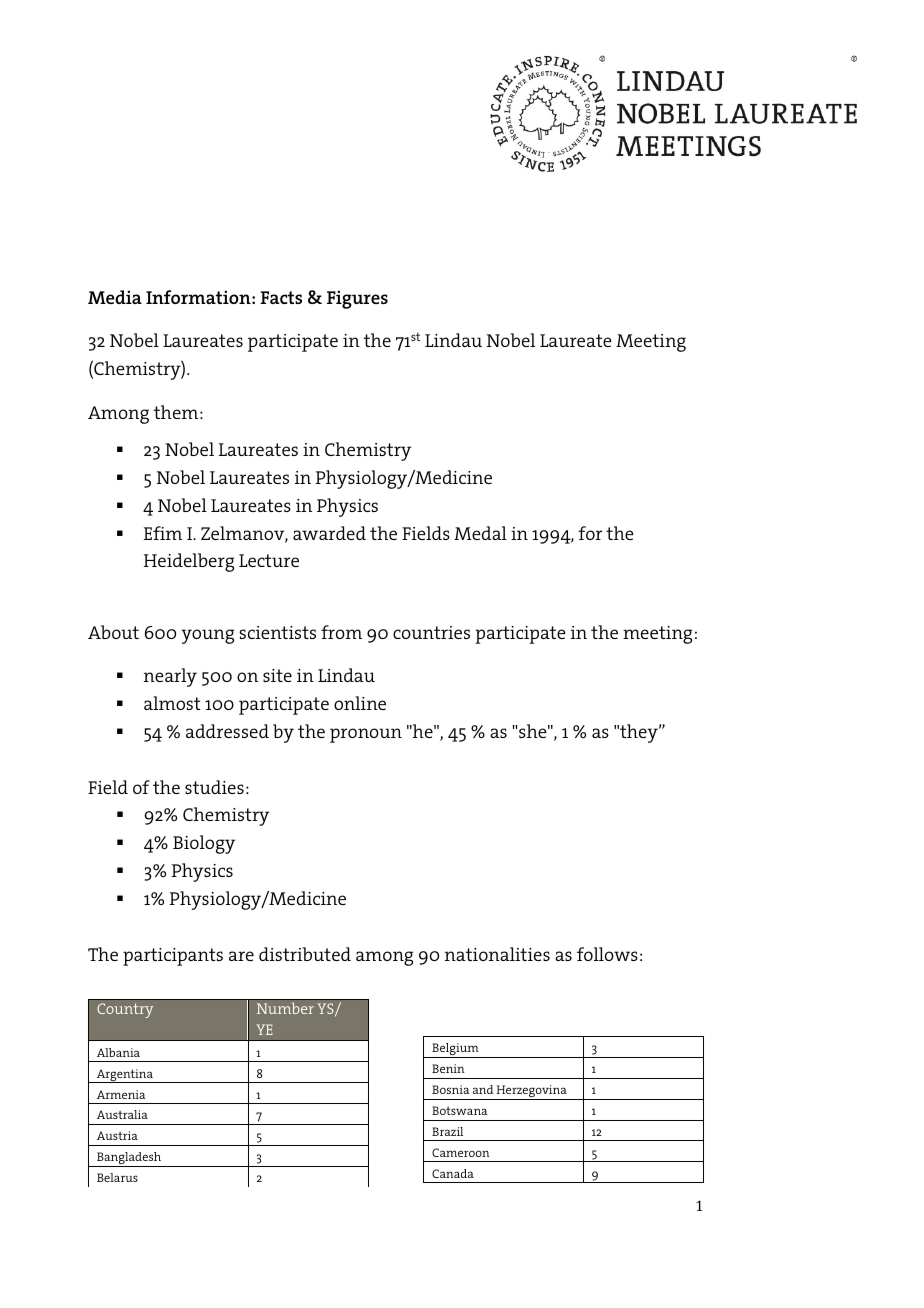 This page has height=1308, width=924. I want to click on Medal, so click(480, 533).
